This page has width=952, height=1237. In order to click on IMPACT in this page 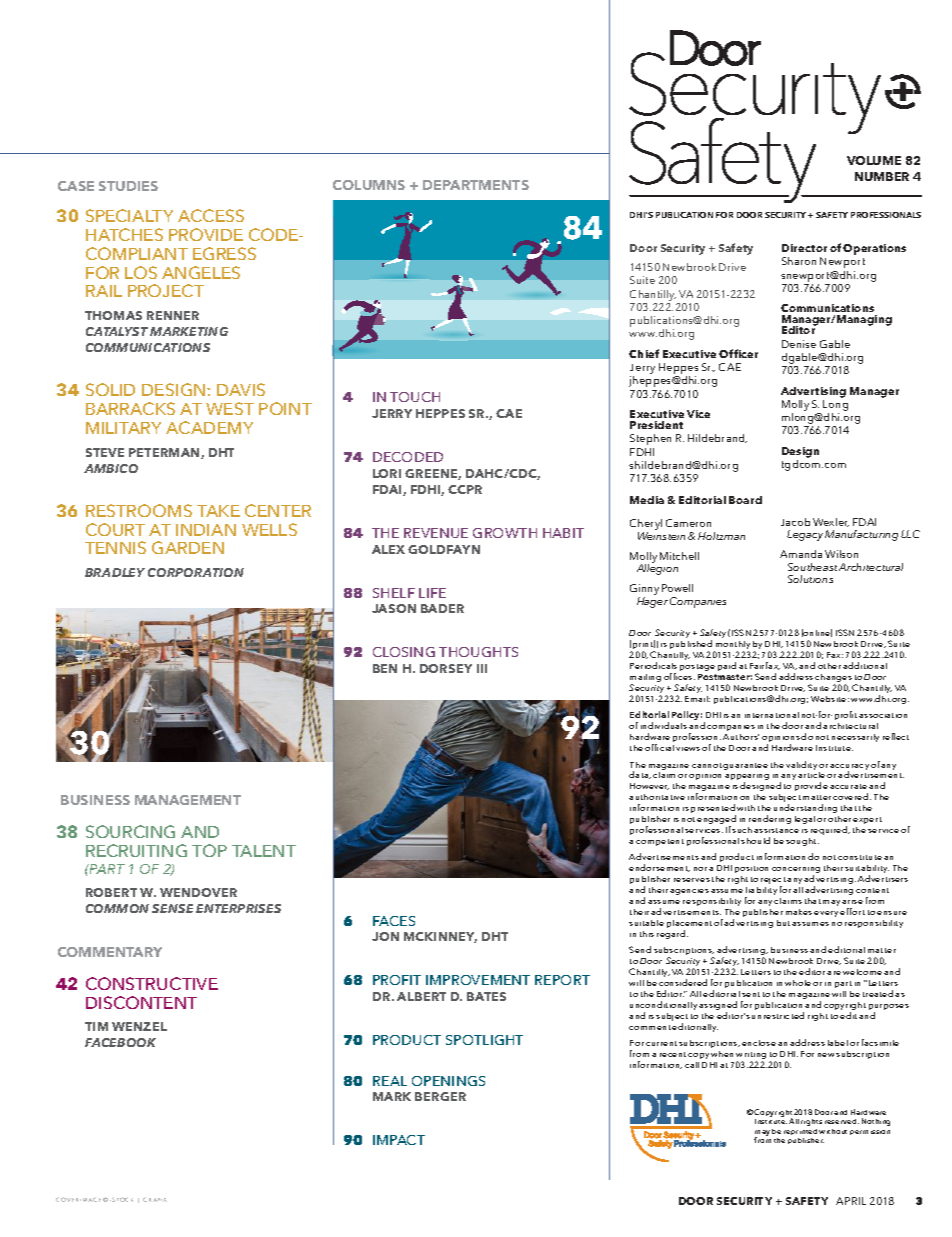, I will do `click(399, 1140)`.
